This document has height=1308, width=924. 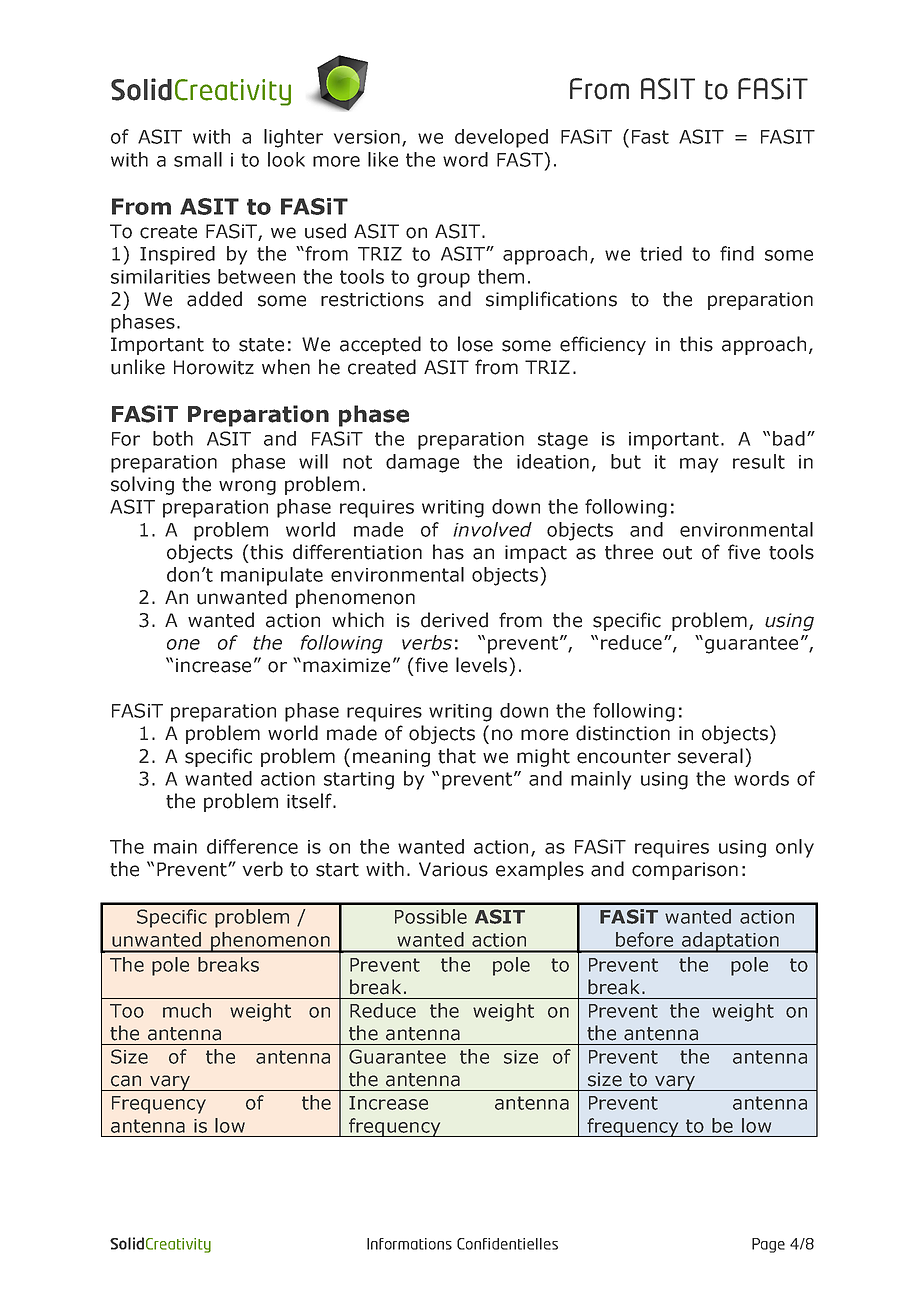 What do you see at coordinates (183, 644) in the document?
I see `one` at bounding box center [183, 644].
